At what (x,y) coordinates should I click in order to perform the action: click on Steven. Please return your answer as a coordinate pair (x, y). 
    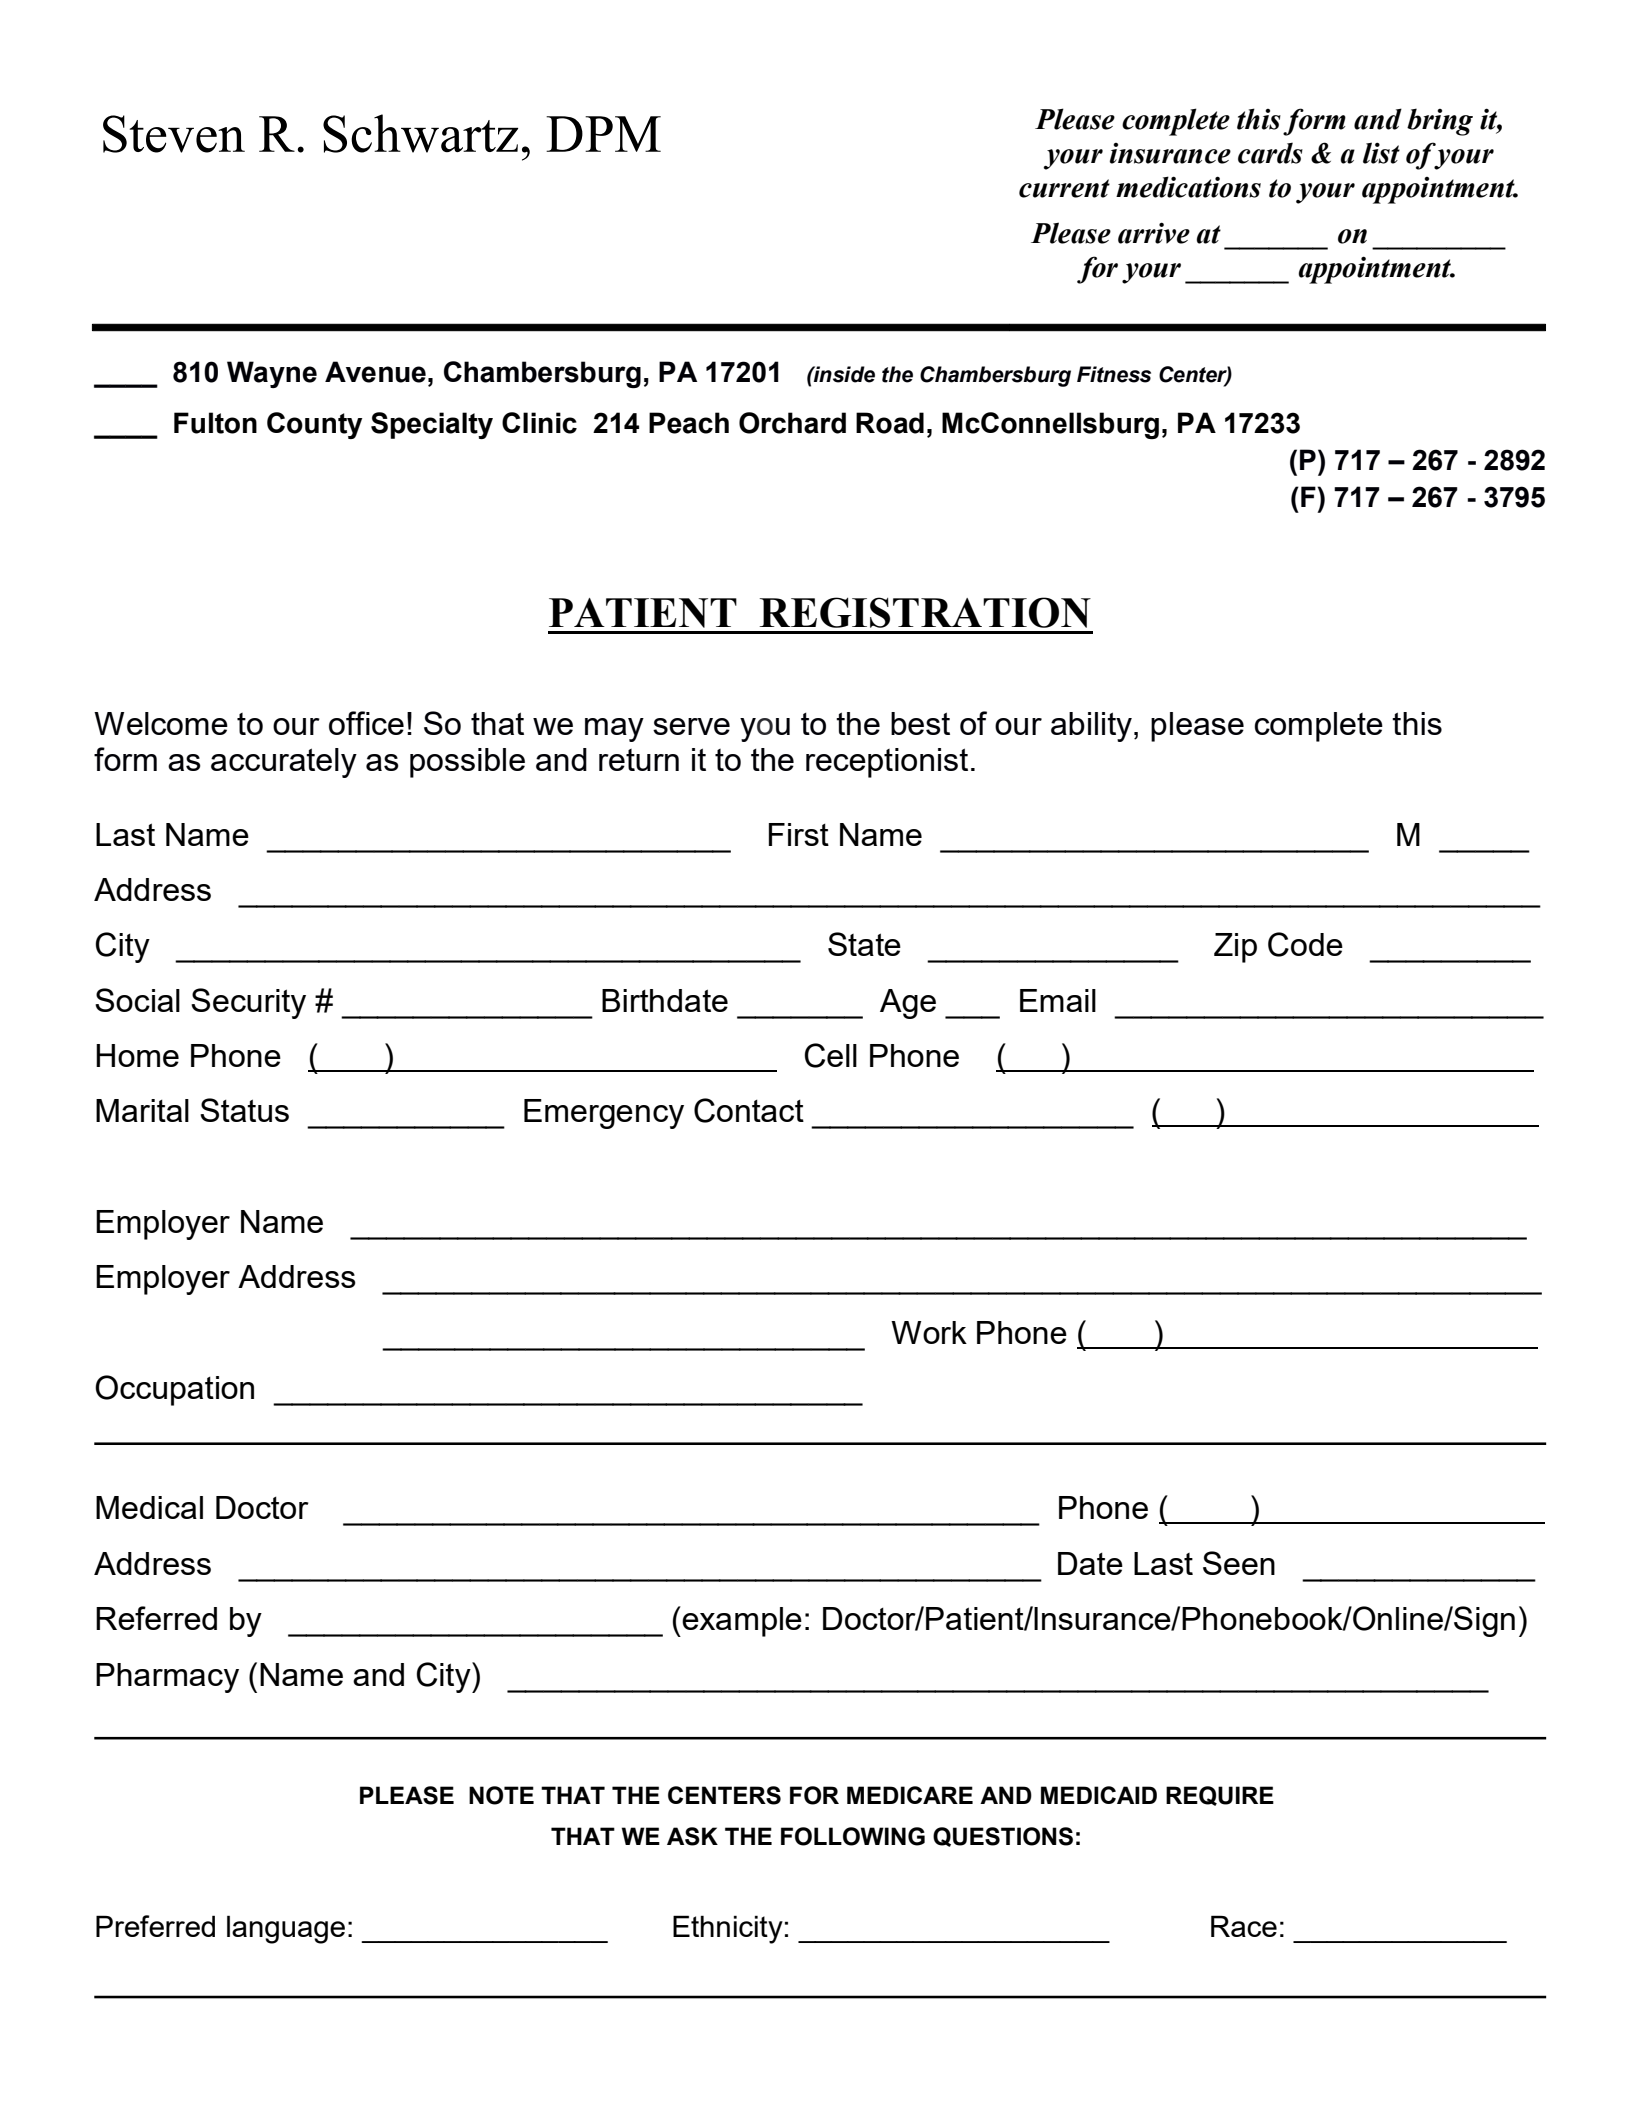
    Looking at the image, I should click on (174, 134).
